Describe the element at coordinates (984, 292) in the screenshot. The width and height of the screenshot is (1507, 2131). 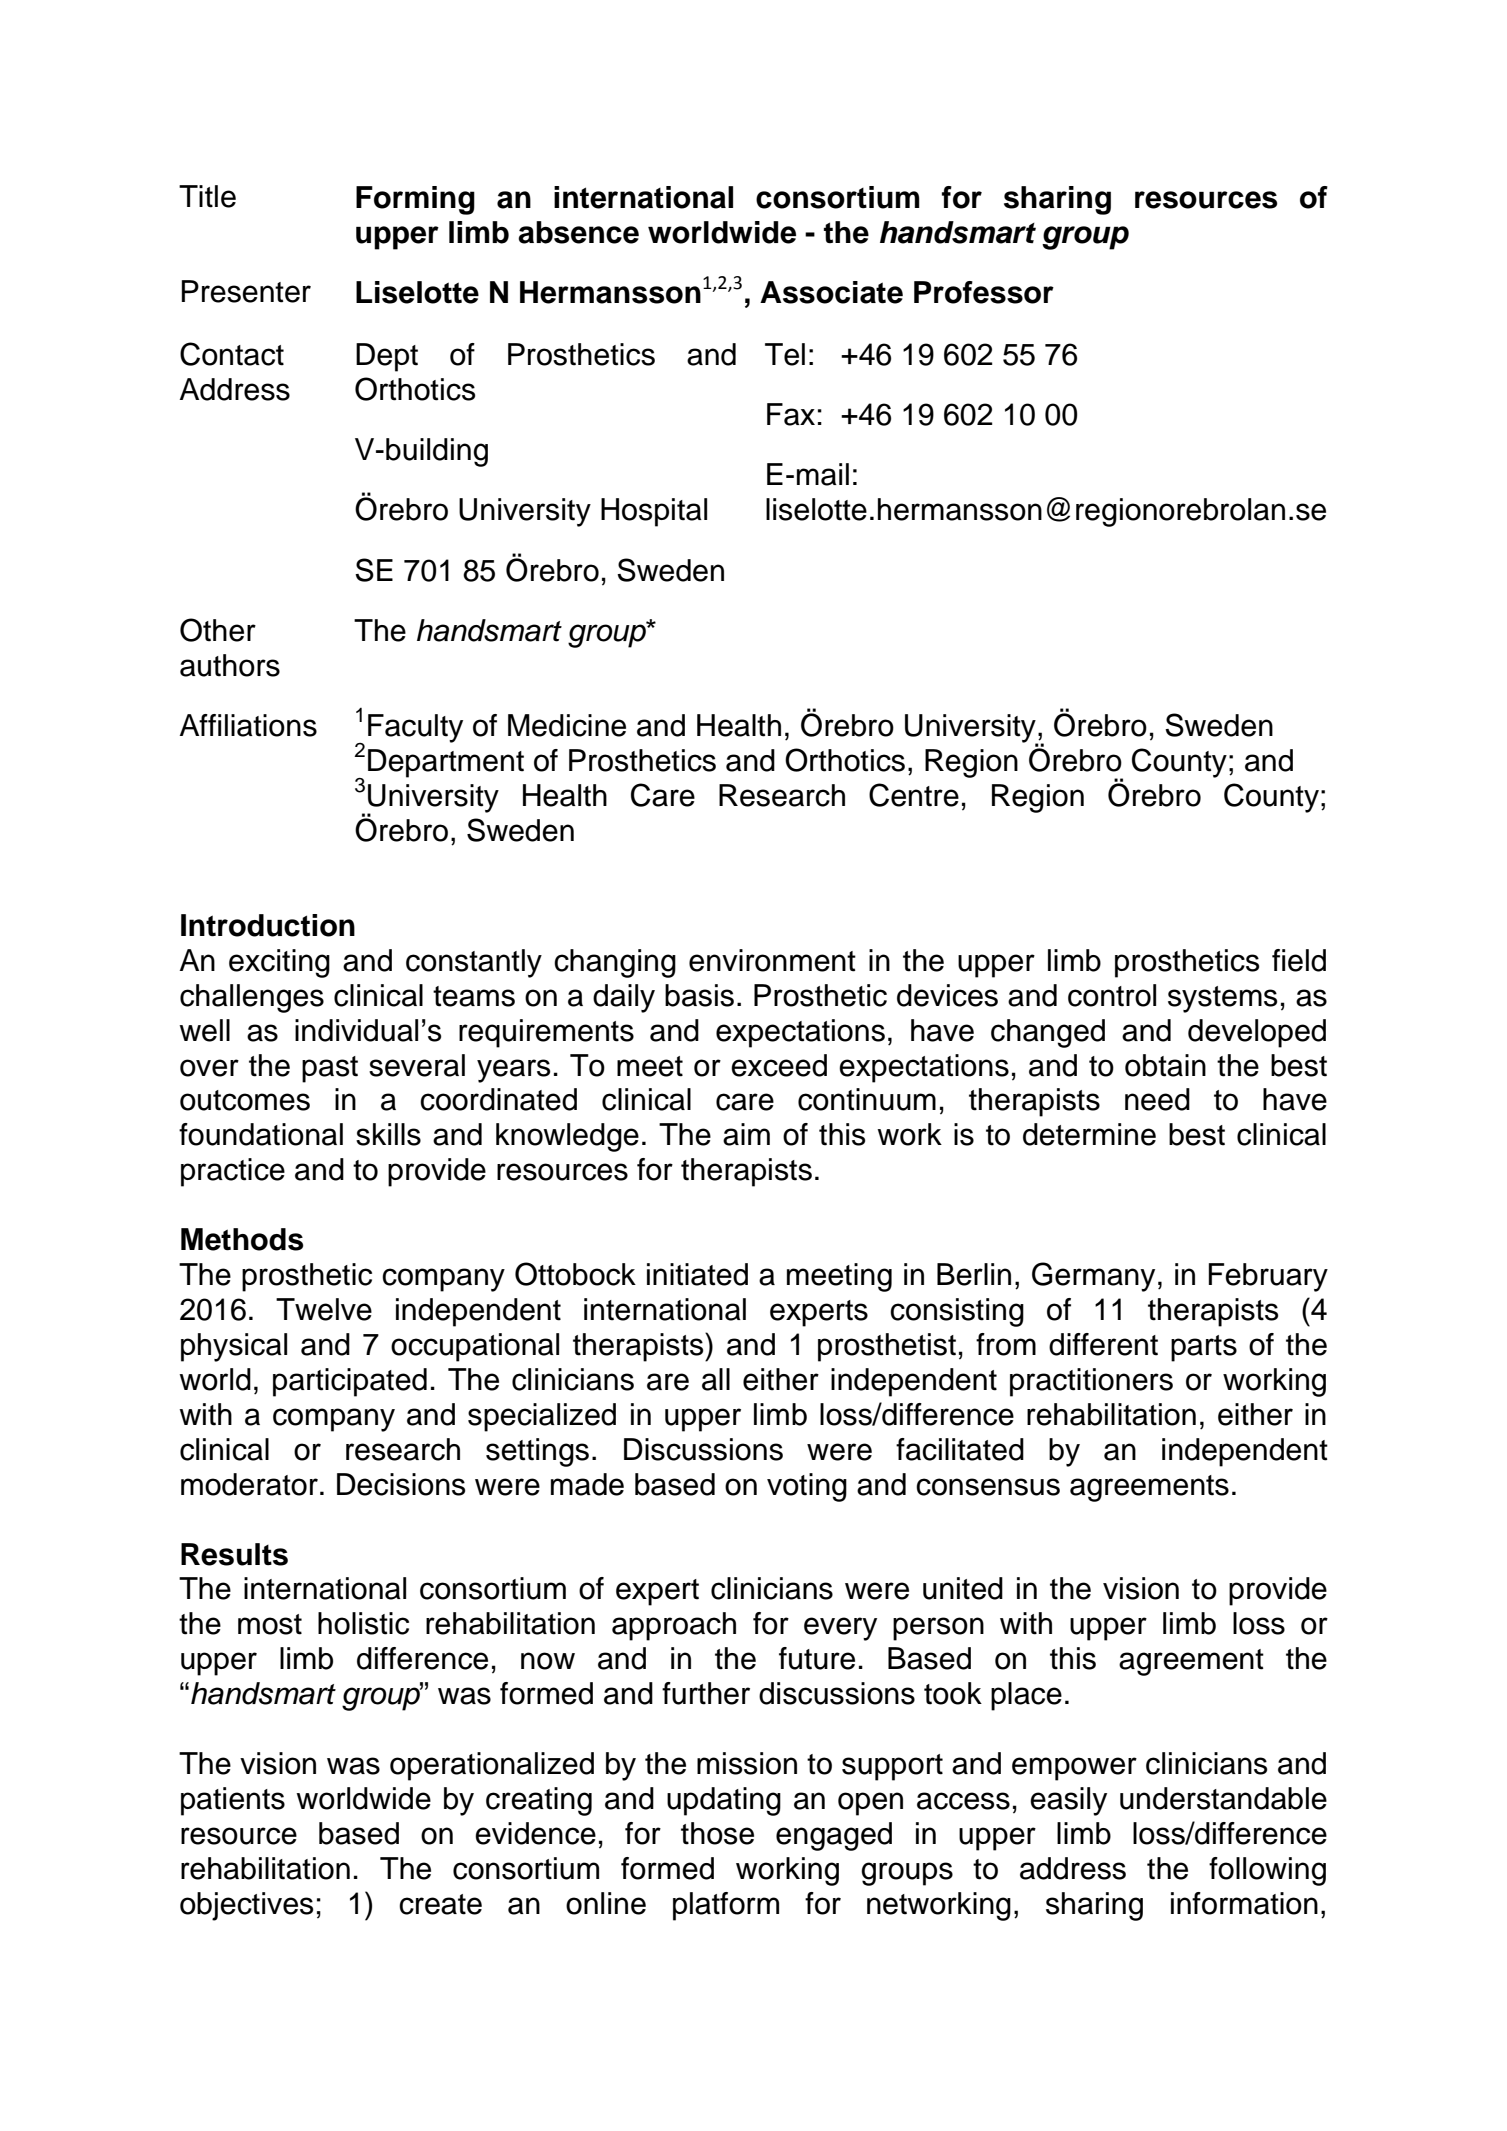
I see `Professor` at that location.
